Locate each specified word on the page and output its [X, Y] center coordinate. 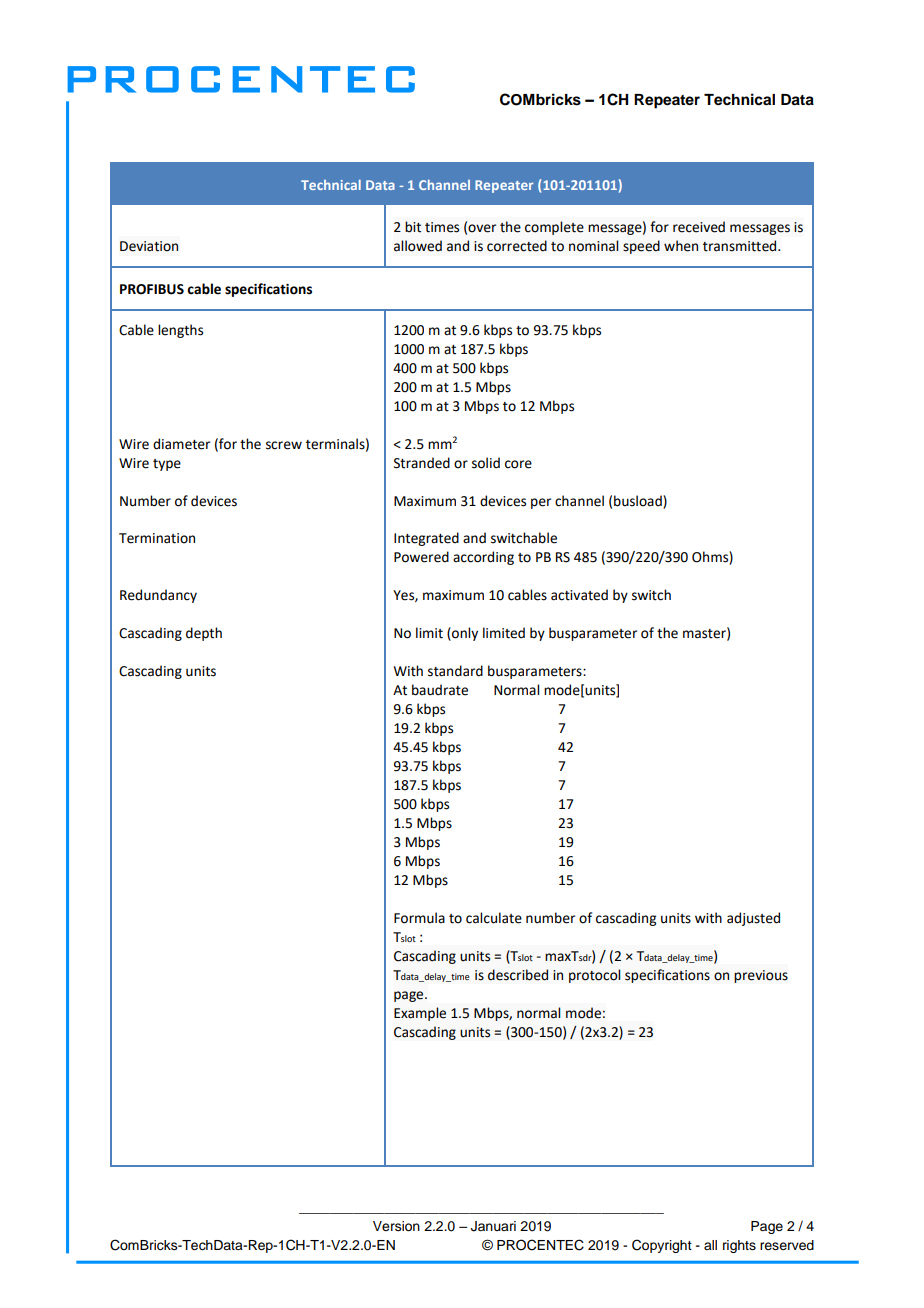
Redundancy [158, 596]
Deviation [149, 246]
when [681, 246]
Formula [419, 918]
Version [396, 1226]
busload [639, 501]
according [483, 558]
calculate [494, 918]
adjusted [753, 919]
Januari [493, 1226]
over [482, 228]
